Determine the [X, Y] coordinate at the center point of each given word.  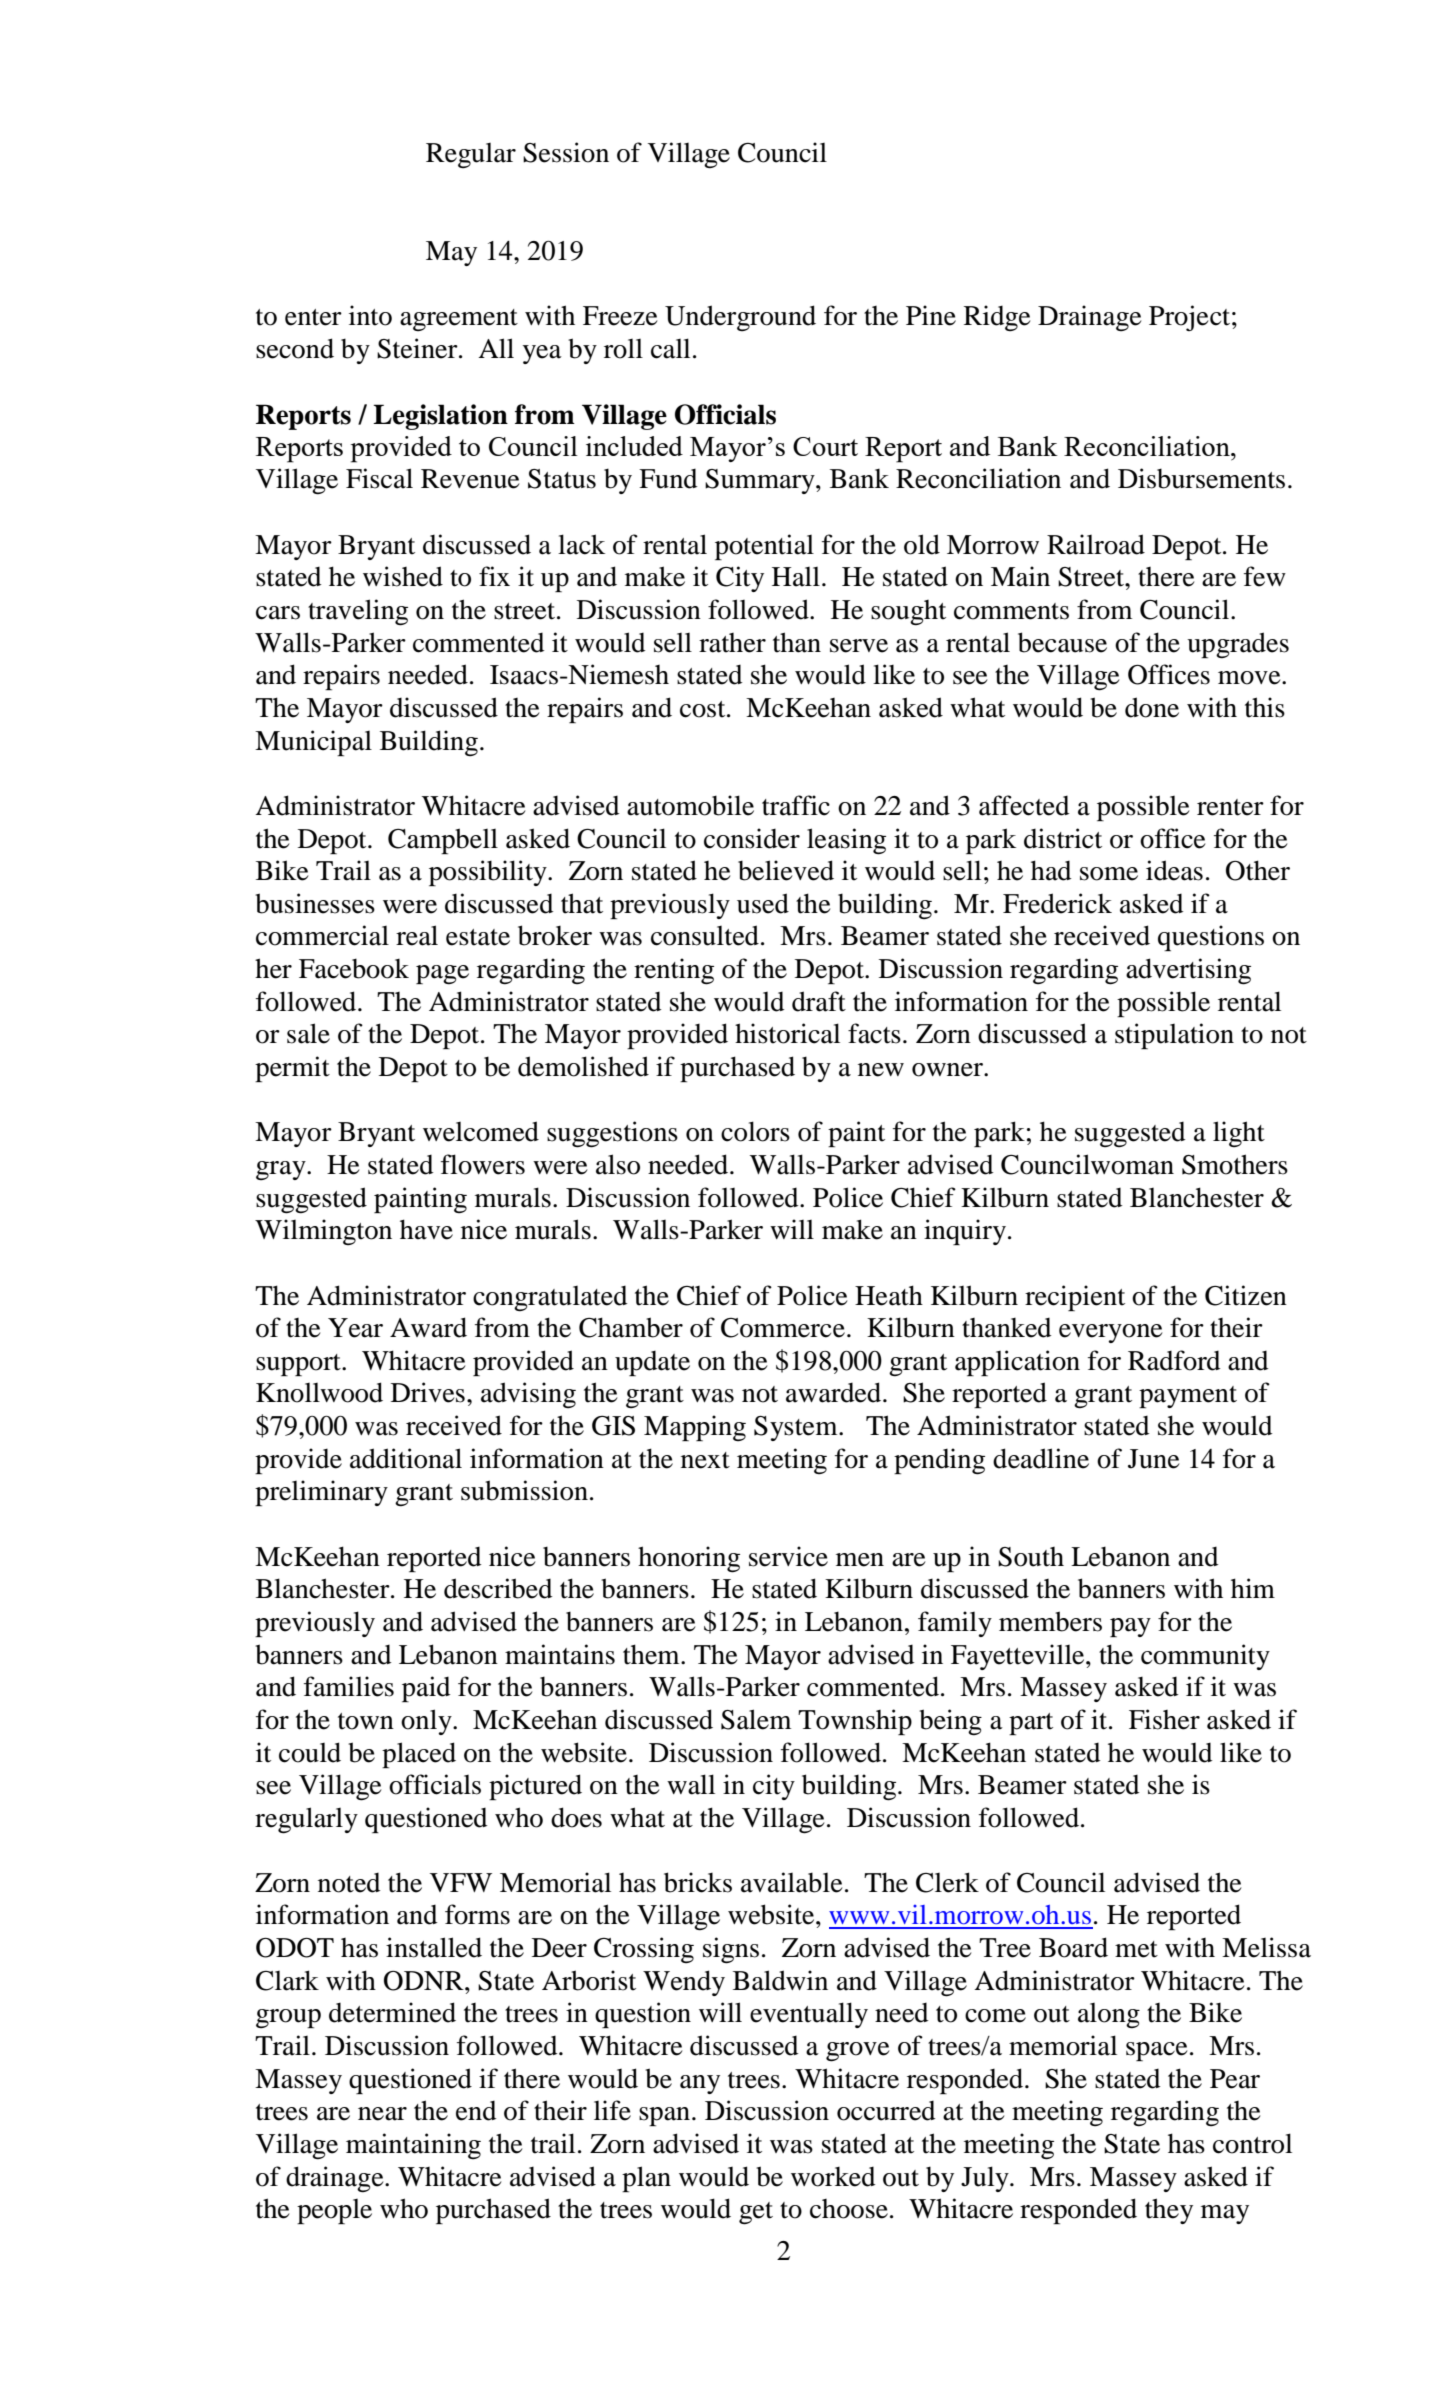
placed [419, 1755]
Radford [1174, 1360]
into [370, 315]
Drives [428, 1392]
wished [403, 576]
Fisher [1164, 1719]
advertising [1188, 971]
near [382, 2114]
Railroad [1096, 544]
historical [787, 1033]
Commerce [783, 1328]
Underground [740, 318]
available [792, 1882]
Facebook [354, 968]
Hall [796, 577]
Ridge [997, 318]
